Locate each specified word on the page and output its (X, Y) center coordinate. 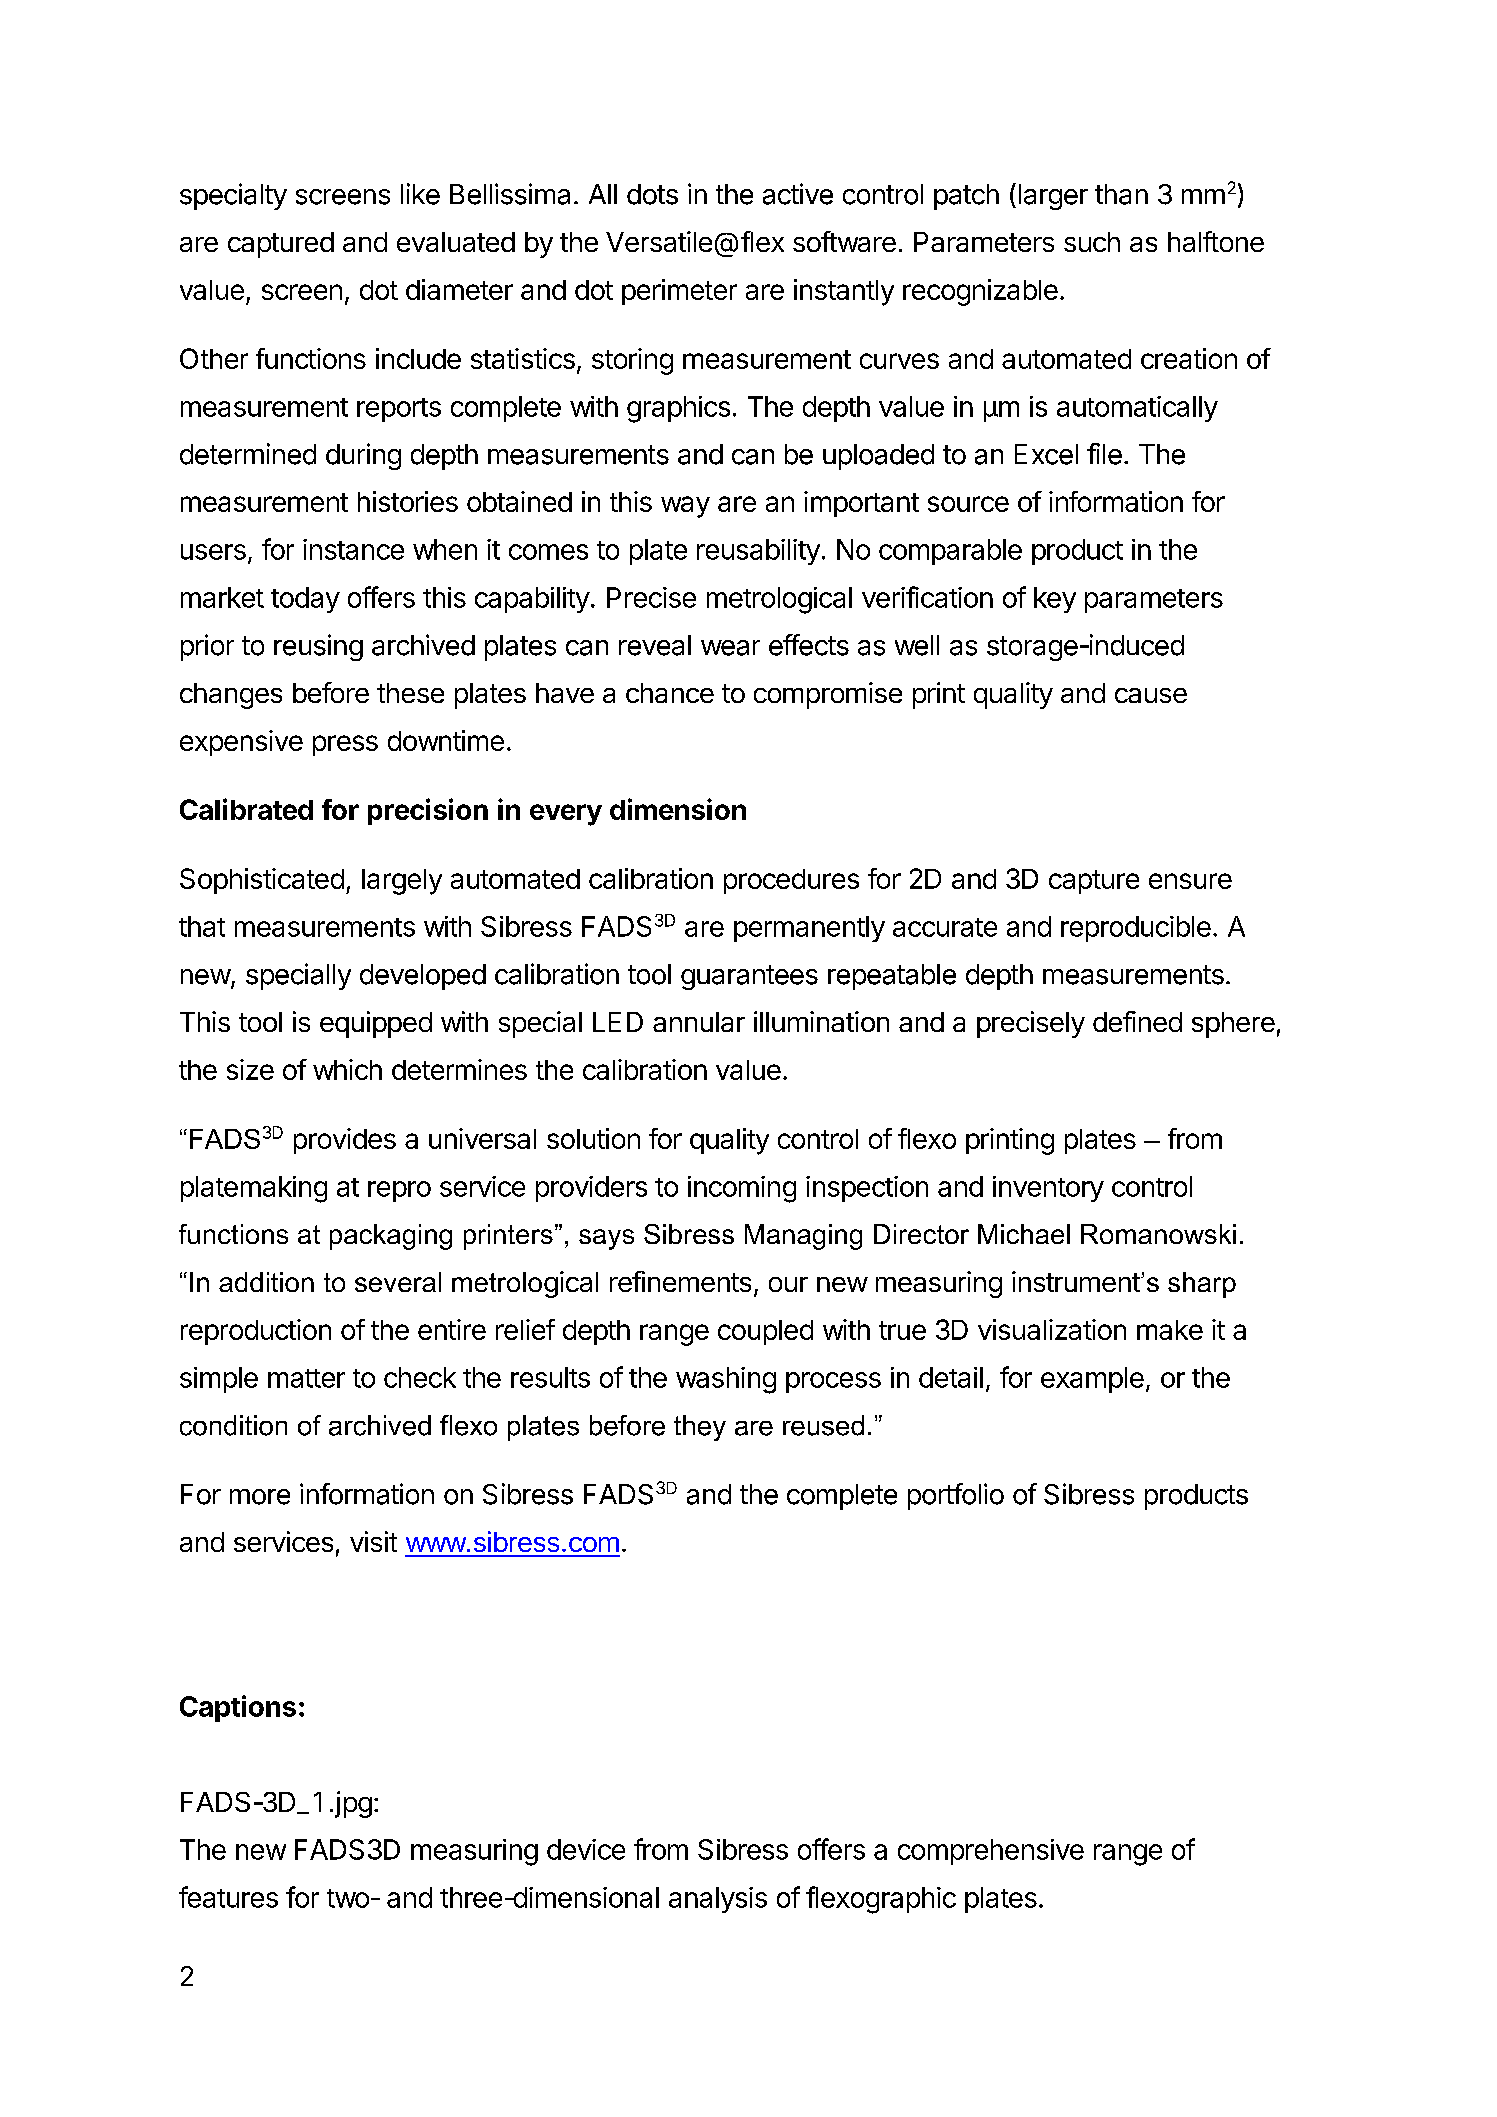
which (347, 1069)
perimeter (679, 292)
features (228, 1897)
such (1092, 242)
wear (730, 648)
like (420, 194)
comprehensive (991, 1852)
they (700, 1428)
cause (1151, 695)
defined (1137, 1021)
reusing (318, 647)
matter (306, 1378)
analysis (718, 1900)
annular (699, 1022)
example (1092, 1380)
